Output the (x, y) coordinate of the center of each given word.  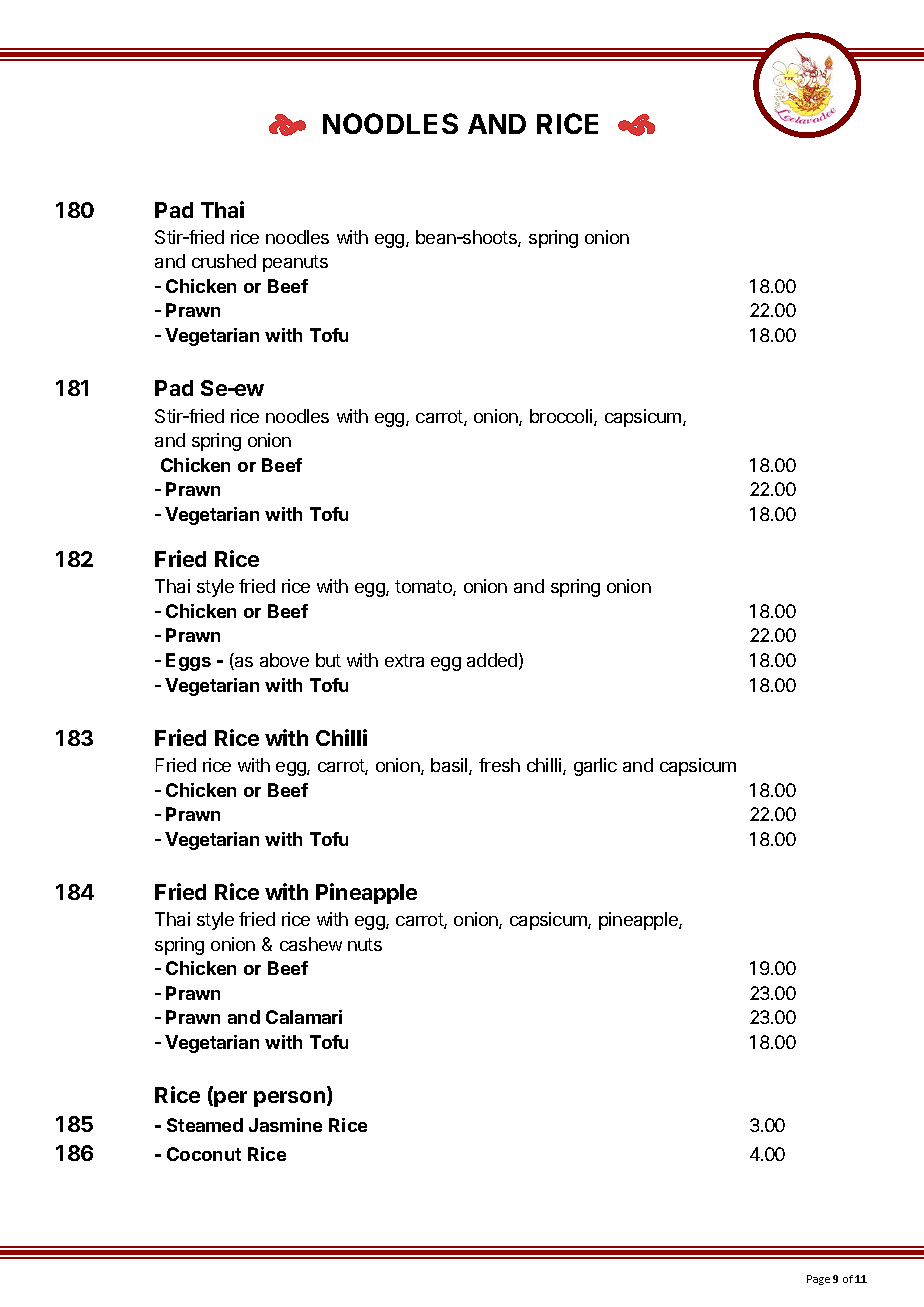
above (284, 660)
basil (450, 766)
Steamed (205, 1125)
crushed (224, 261)
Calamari (304, 1017)
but (328, 660)
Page (818, 1280)
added (492, 660)
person (289, 1099)
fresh (499, 765)
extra (404, 660)
